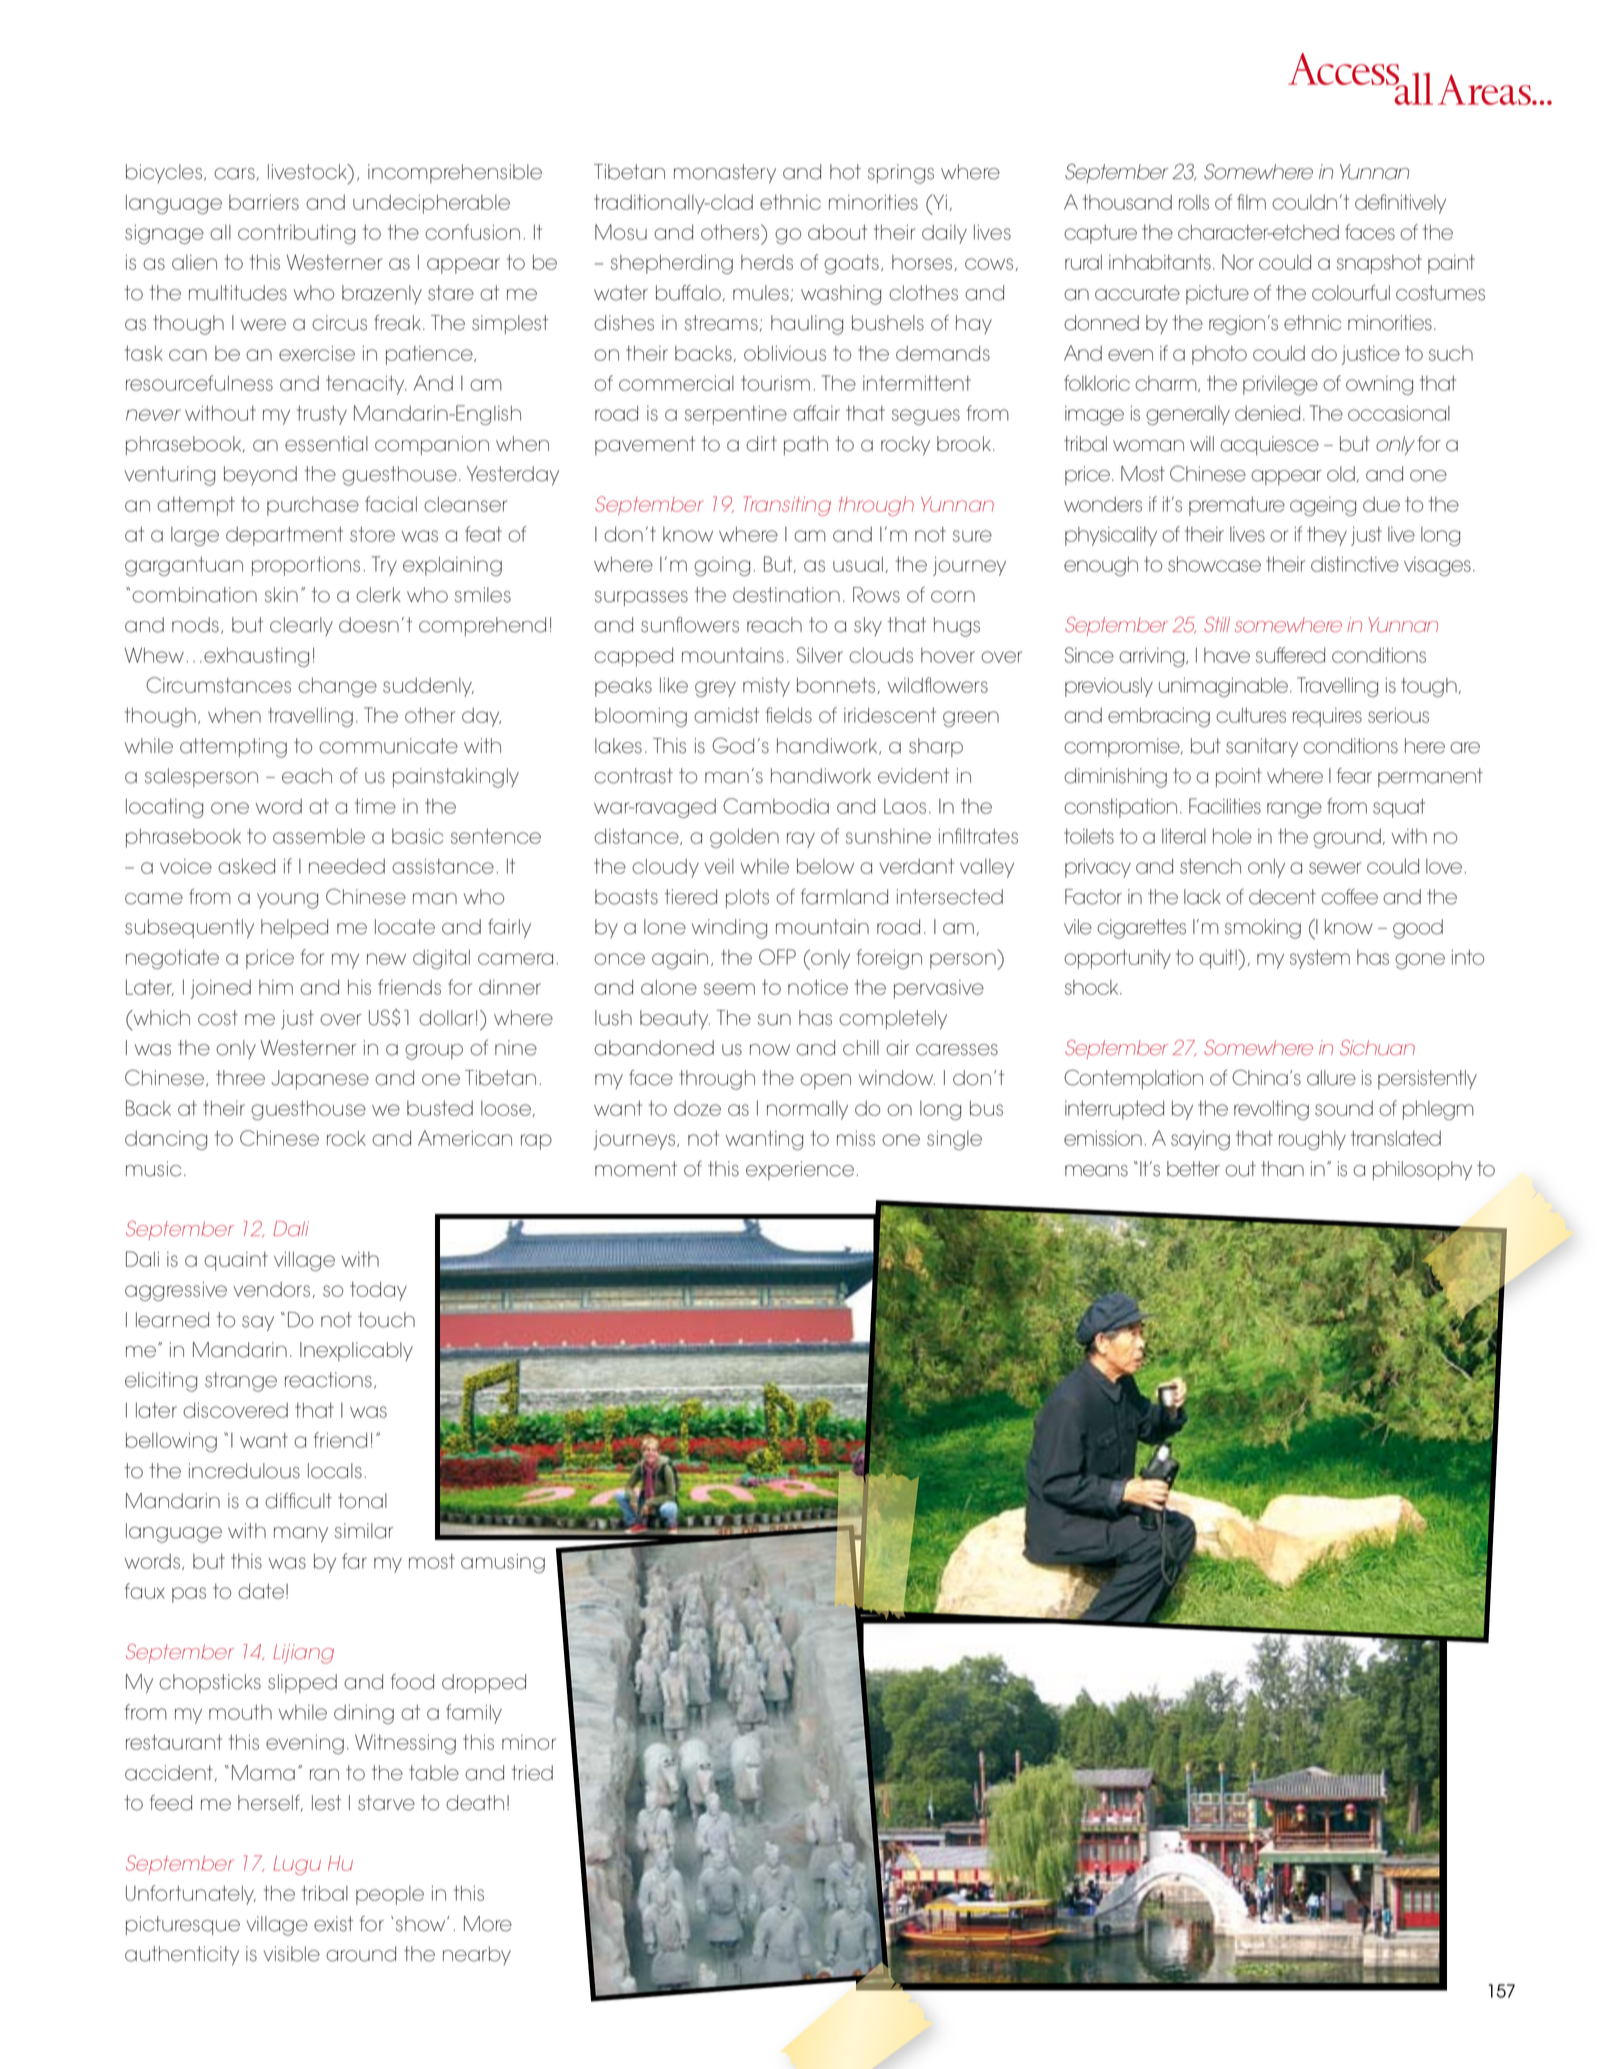 Image resolution: width=1605 pixels, height=2069 pixels. What do you see at coordinates (789, 715) in the screenshot?
I see `fields` at bounding box center [789, 715].
